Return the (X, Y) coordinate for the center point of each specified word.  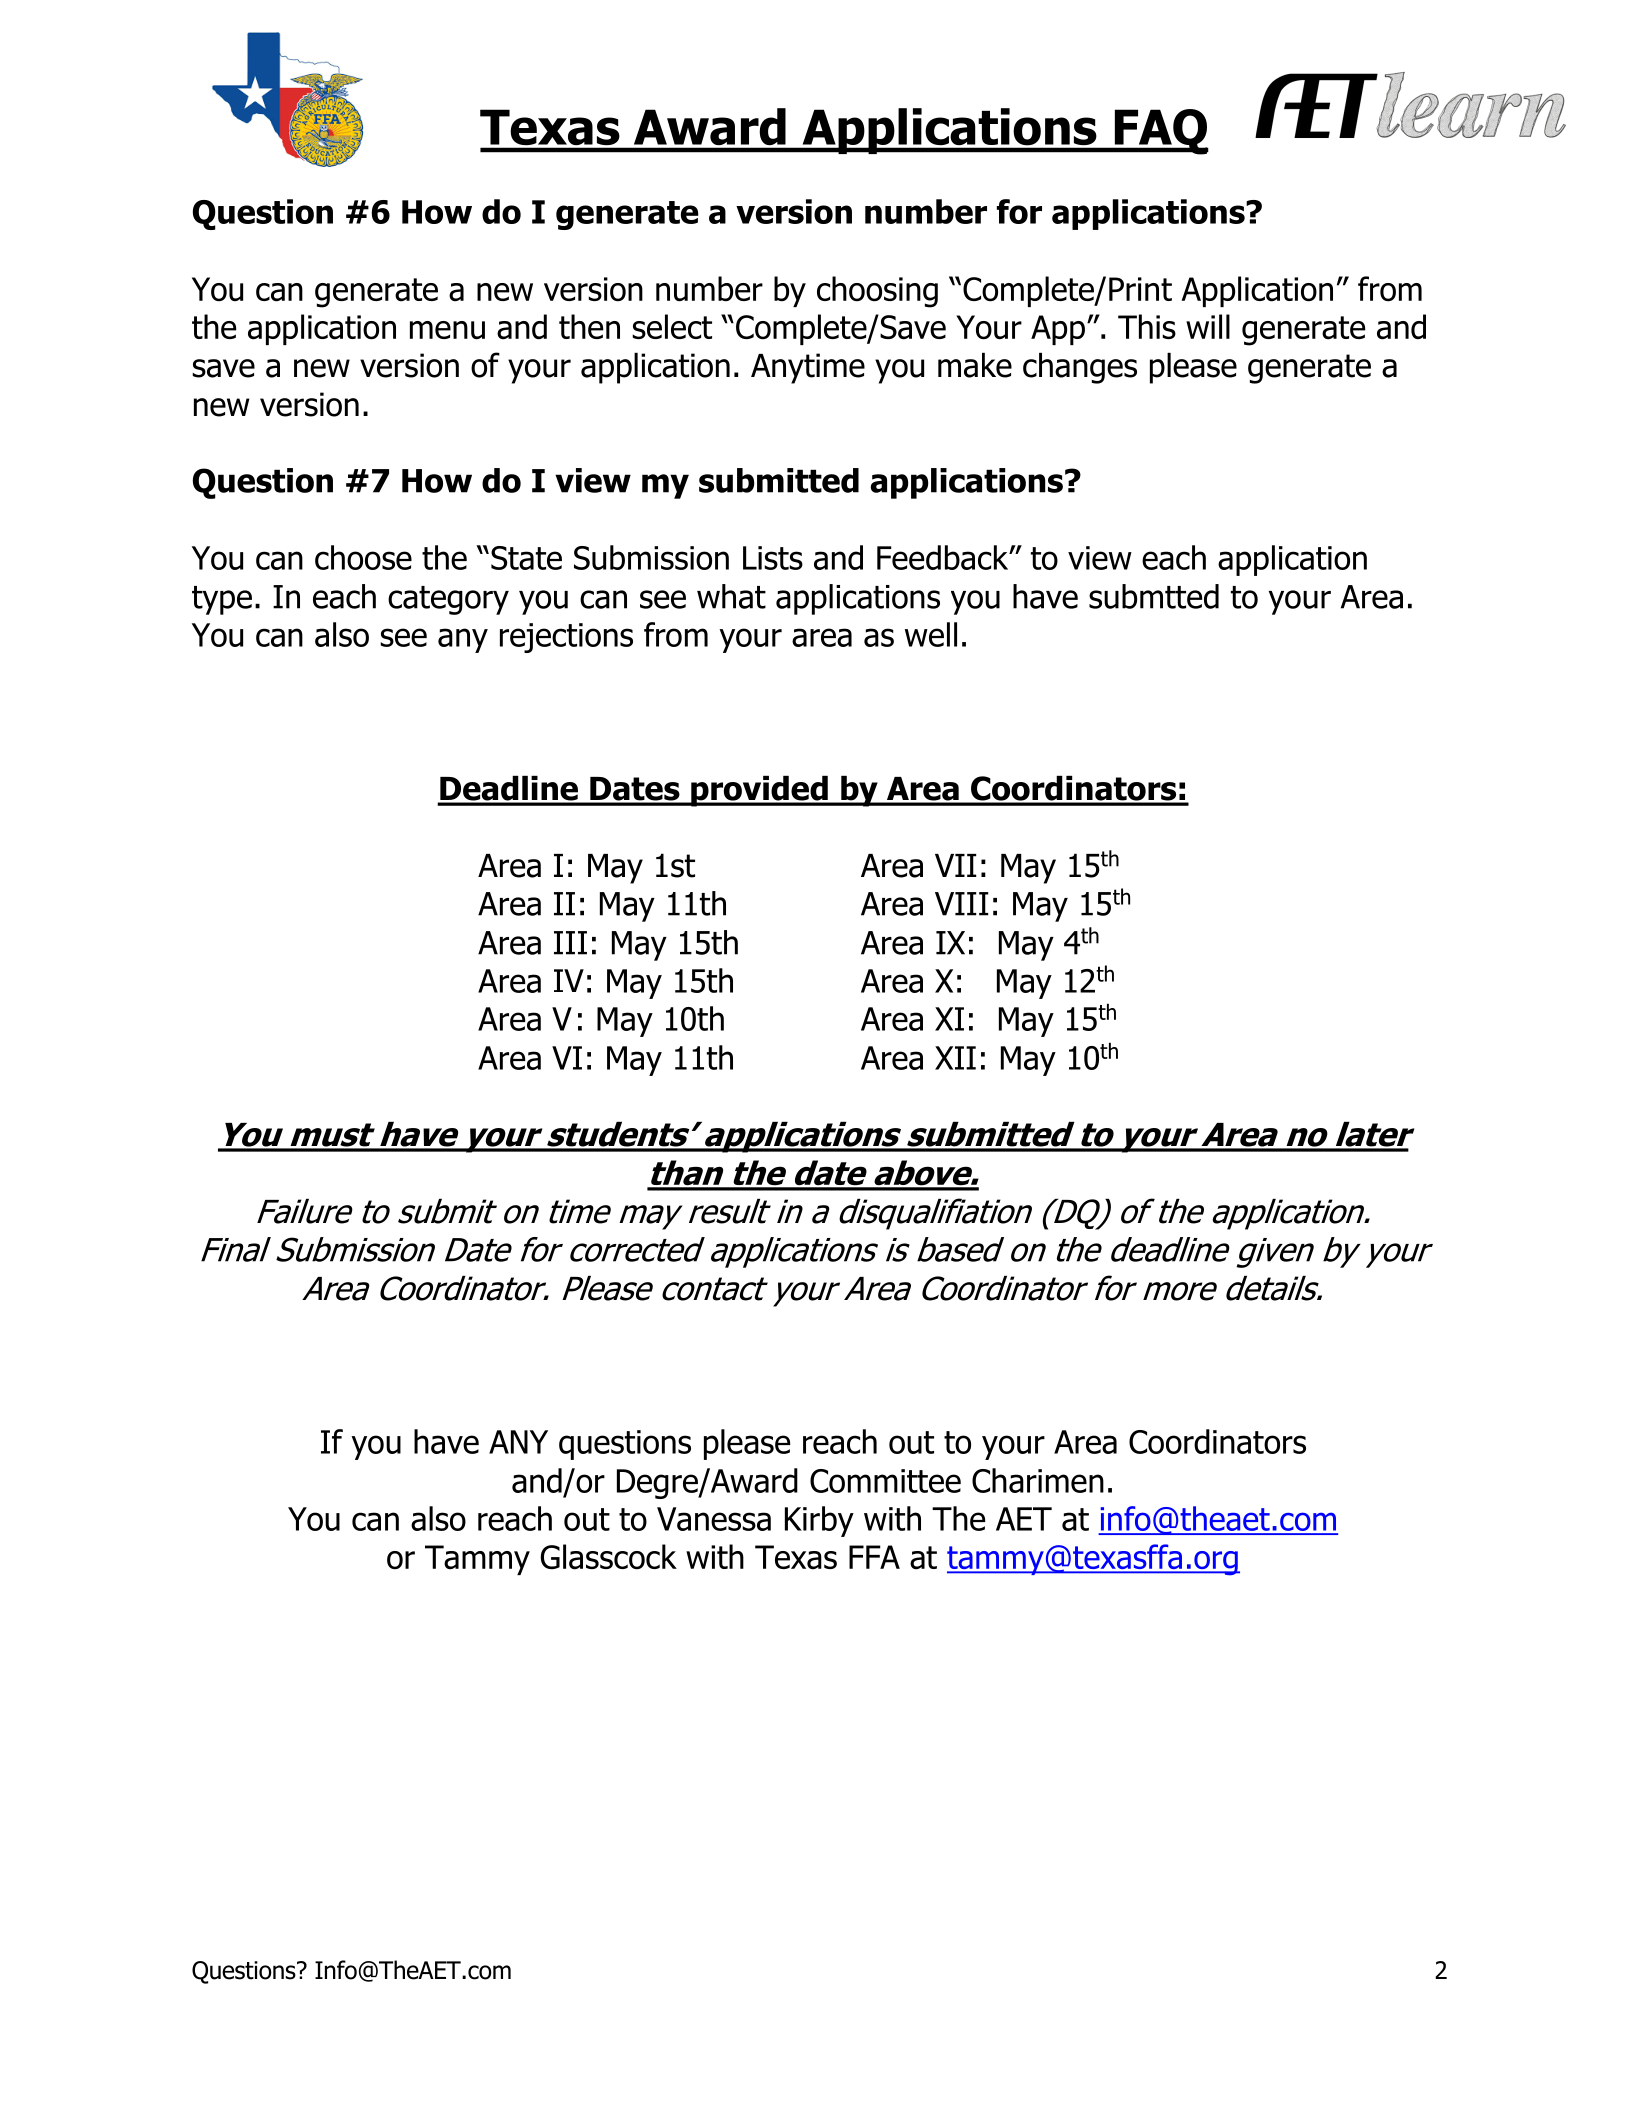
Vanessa (714, 1519)
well (931, 634)
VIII (961, 904)
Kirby (819, 1521)
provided (759, 791)
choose (363, 557)
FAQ (1160, 132)
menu (447, 330)
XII (955, 1058)
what (731, 596)
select (672, 326)
